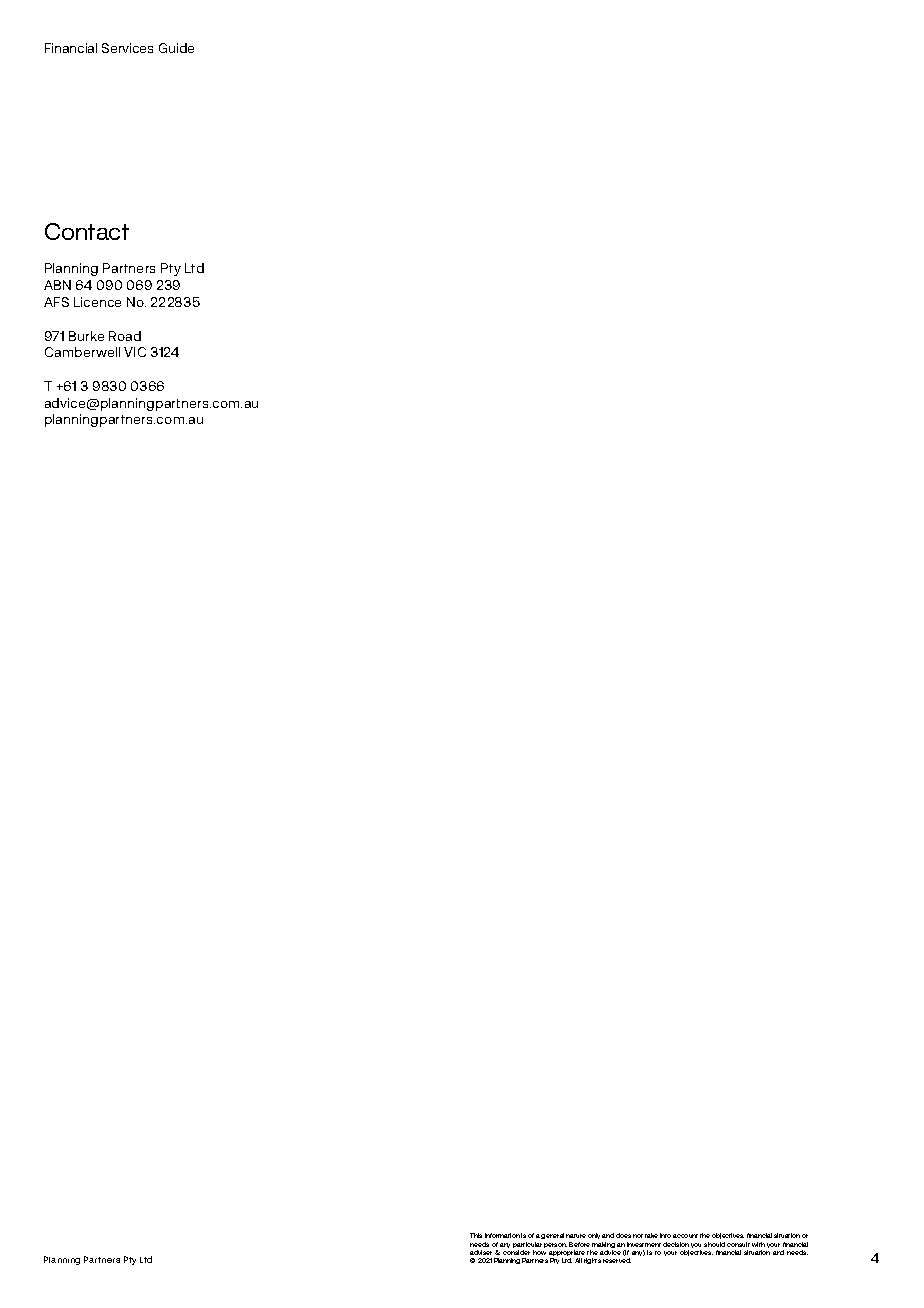 This screenshot has height=1308, width=924. I want to click on rights, so click(592, 1261).
